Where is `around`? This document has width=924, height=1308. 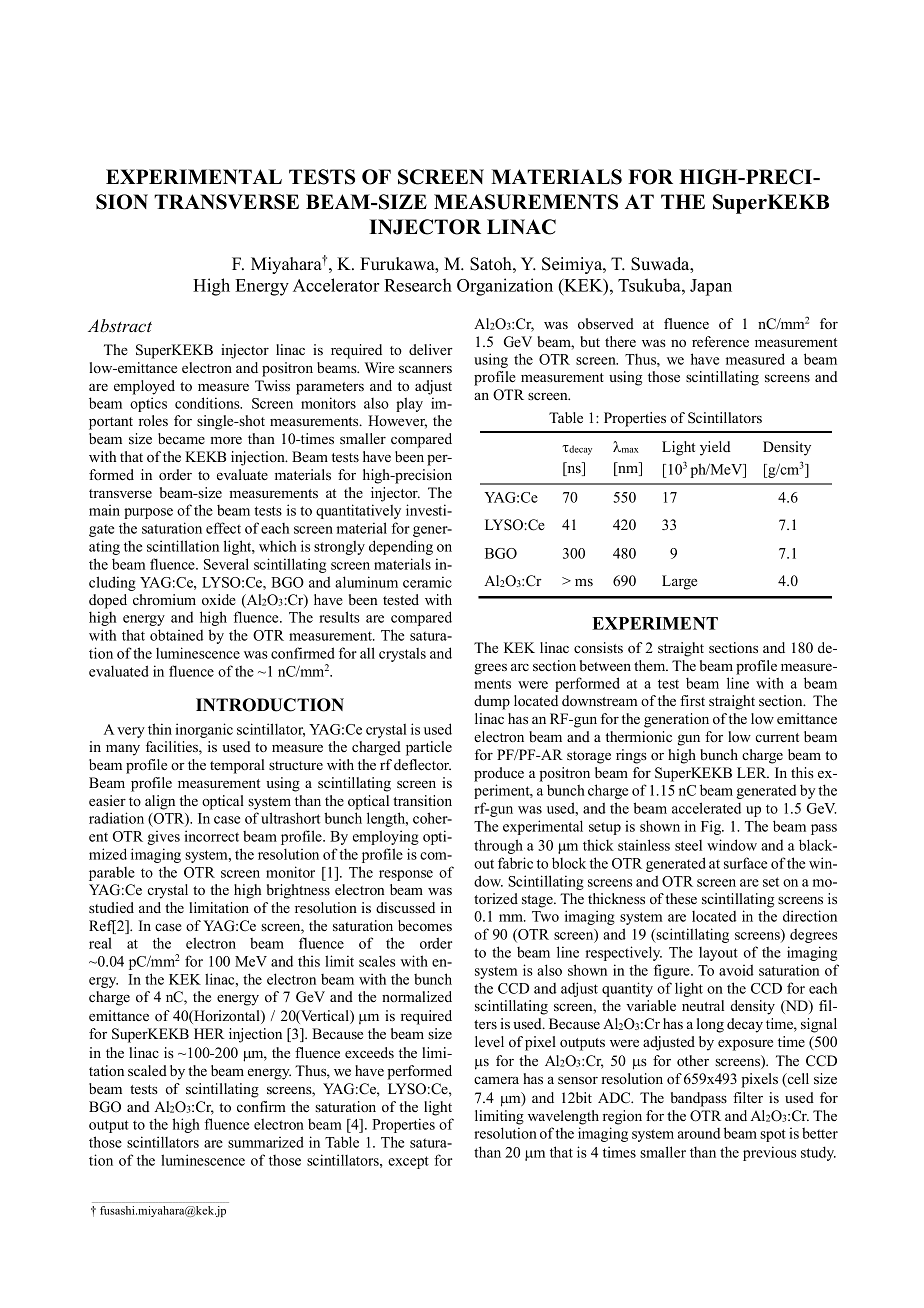
around is located at coordinates (699, 1133).
